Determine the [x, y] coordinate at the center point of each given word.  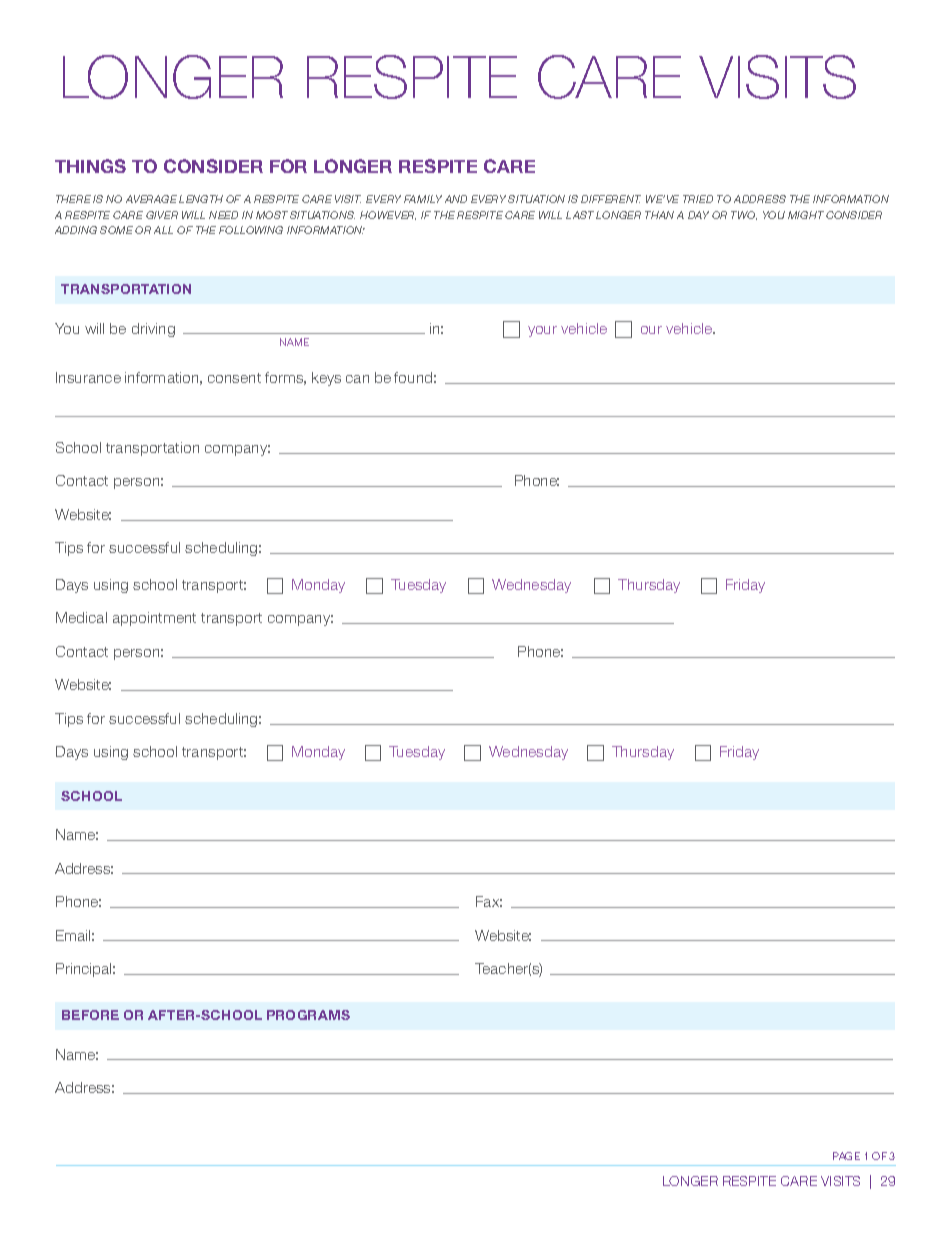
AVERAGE [151, 199]
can [357, 379]
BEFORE [90, 1015]
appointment [154, 619]
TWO [744, 215]
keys [326, 379]
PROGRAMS [308, 1015]
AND [456, 199]
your [542, 331]
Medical [81, 617]
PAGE [846, 1156]
